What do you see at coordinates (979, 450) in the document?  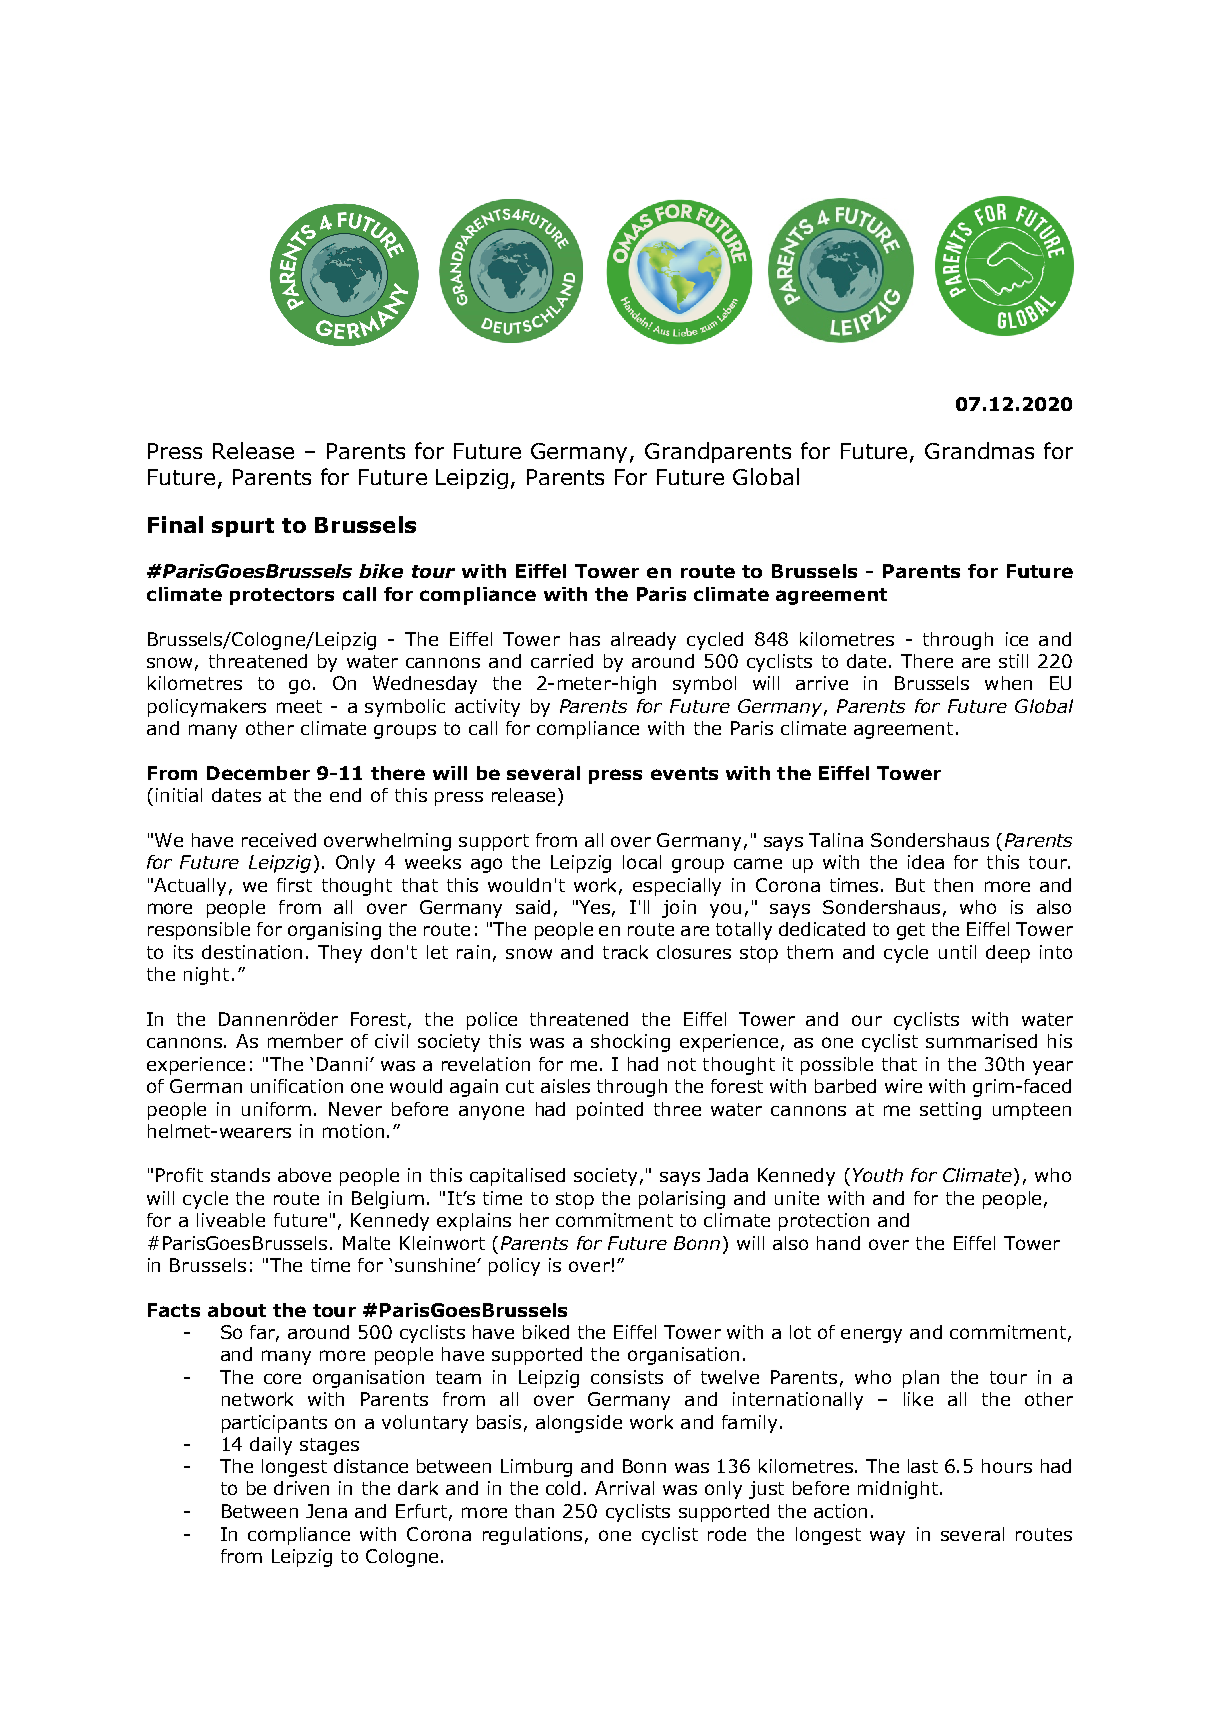 I see `Grandmas` at bounding box center [979, 450].
